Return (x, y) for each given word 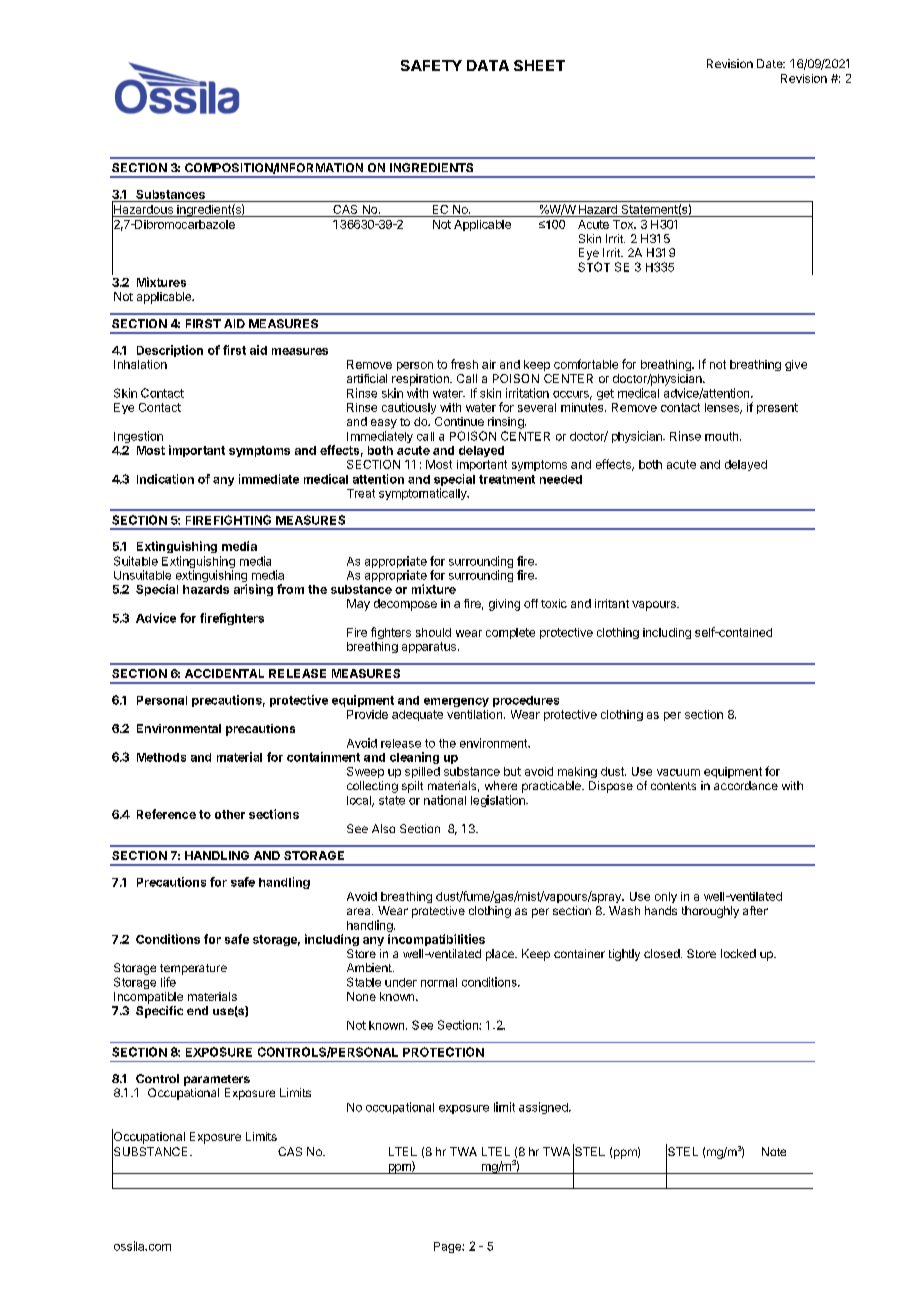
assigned (544, 1108)
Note (774, 1151)
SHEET (539, 65)
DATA (488, 65)
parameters (217, 1080)
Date (771, 63)
